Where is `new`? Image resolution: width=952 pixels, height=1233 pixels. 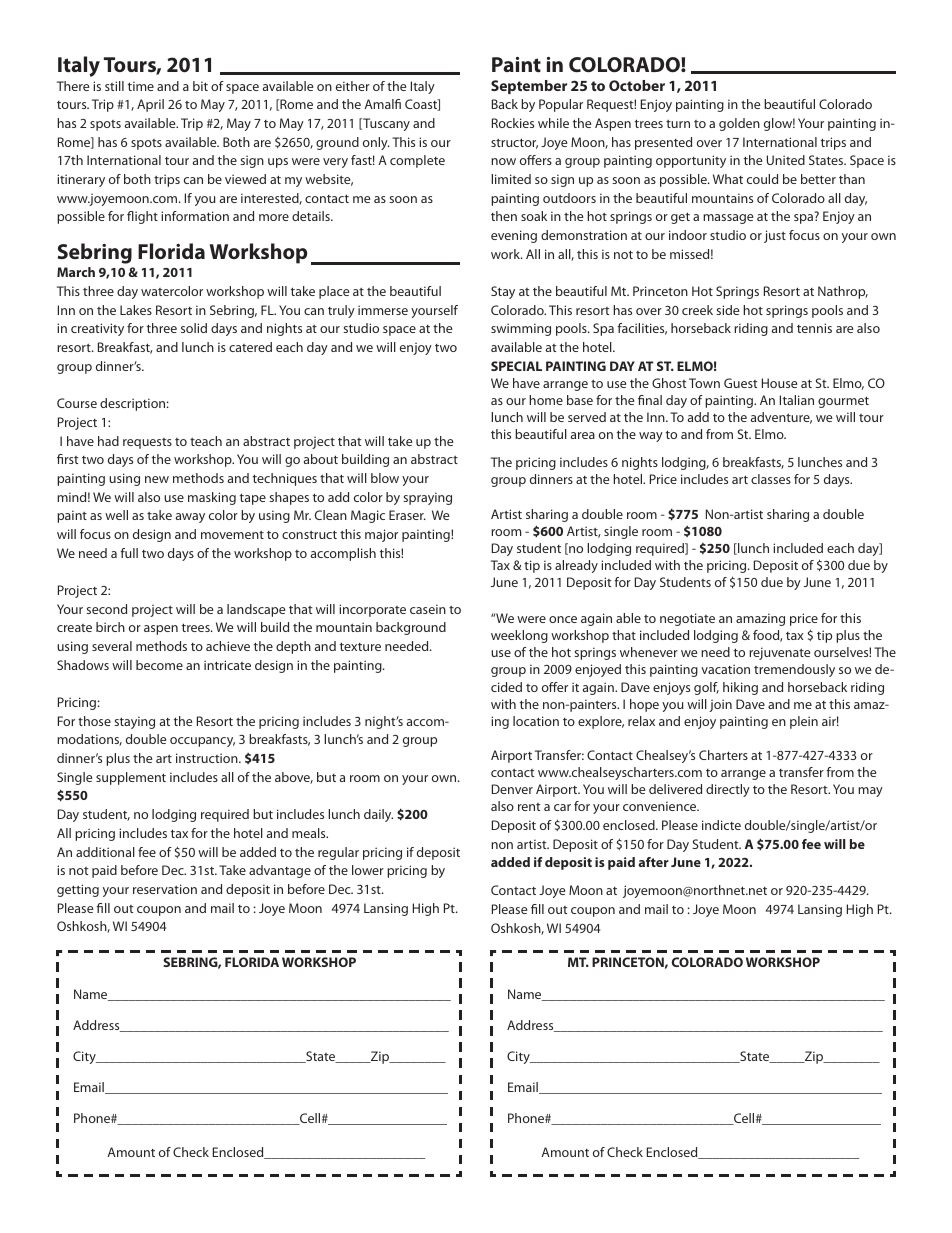
new is located at coordinates (157, 479).
